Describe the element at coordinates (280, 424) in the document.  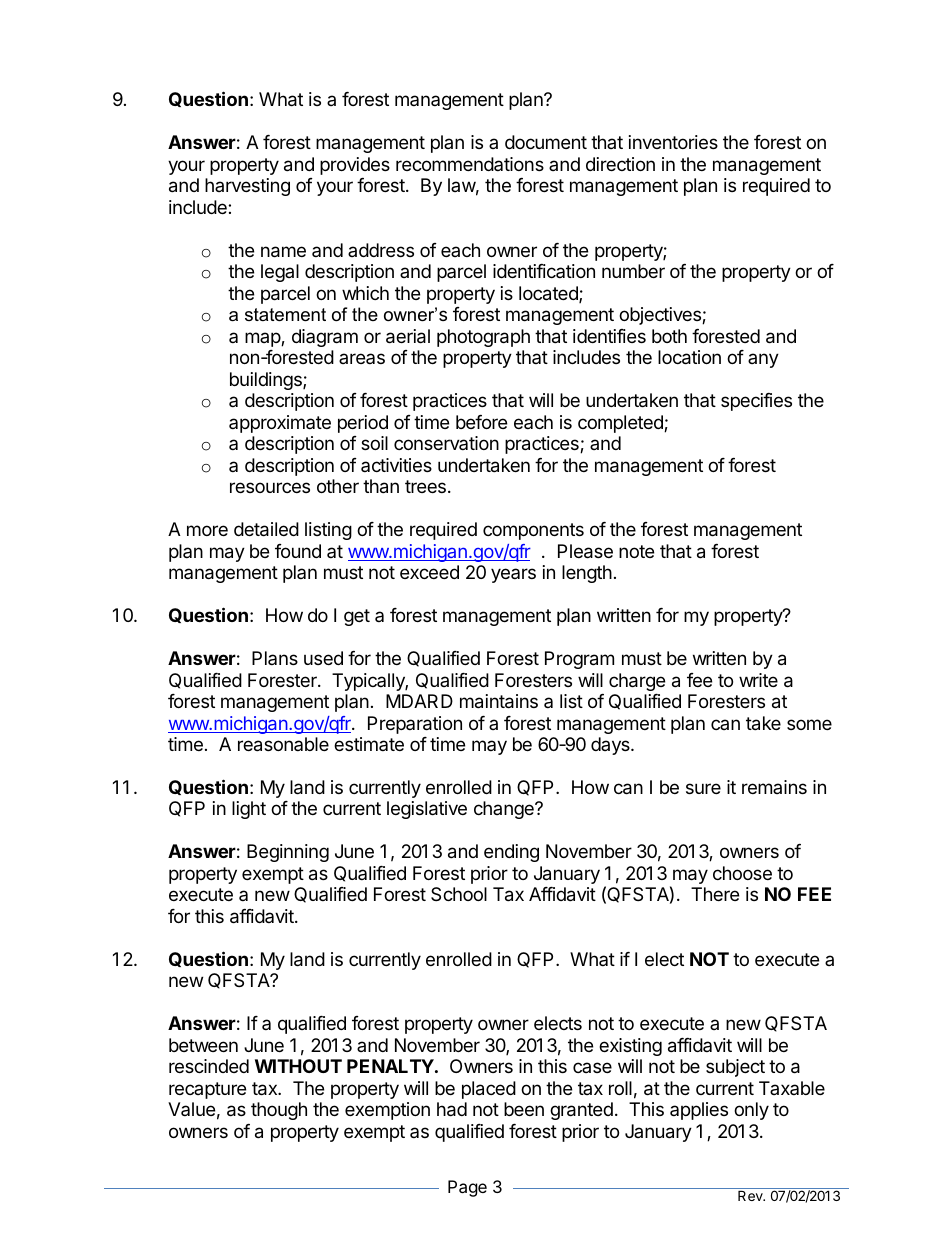
I see `approximate` at that location.
